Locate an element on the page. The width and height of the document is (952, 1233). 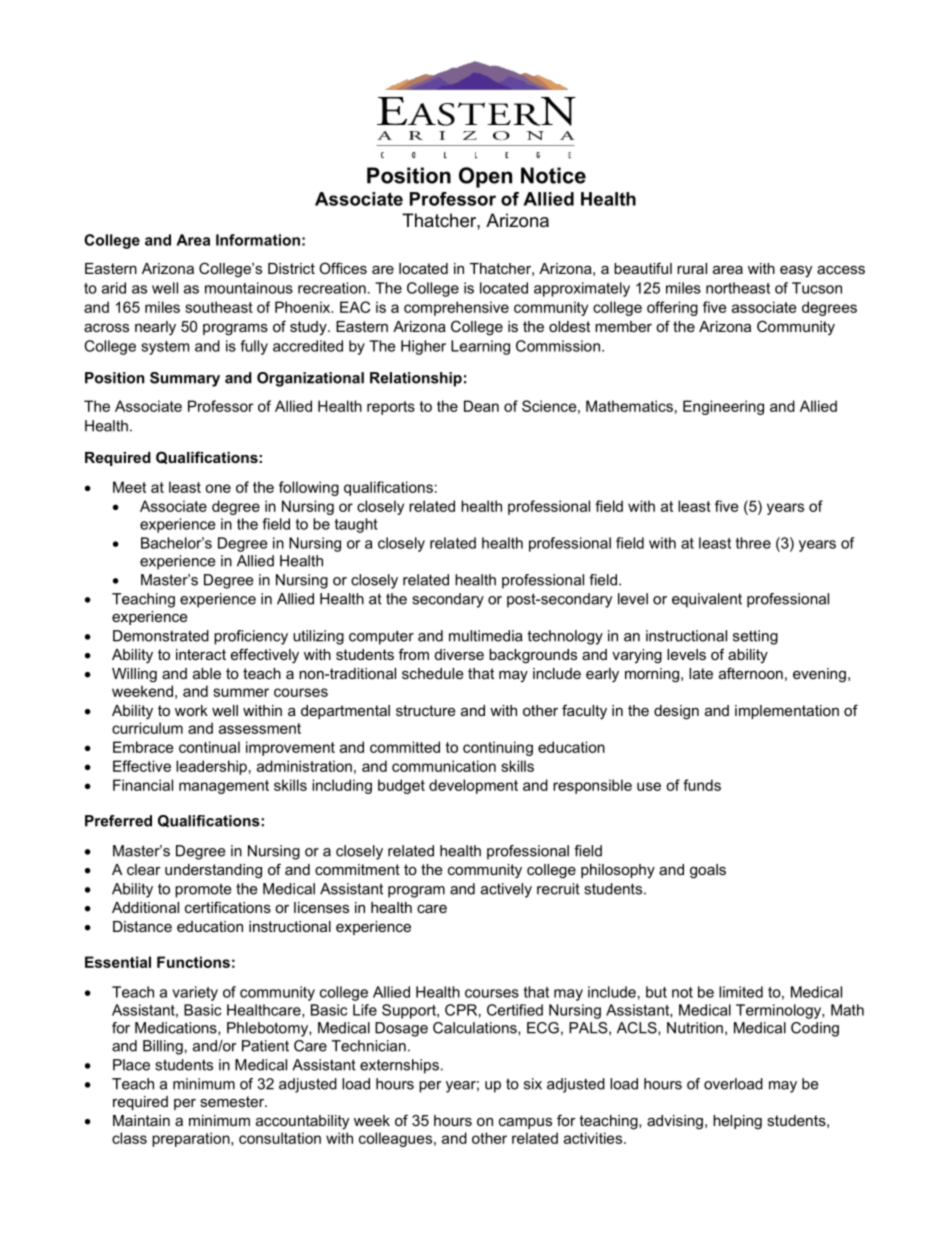
afternoon is located at coordinates (751, 673).
